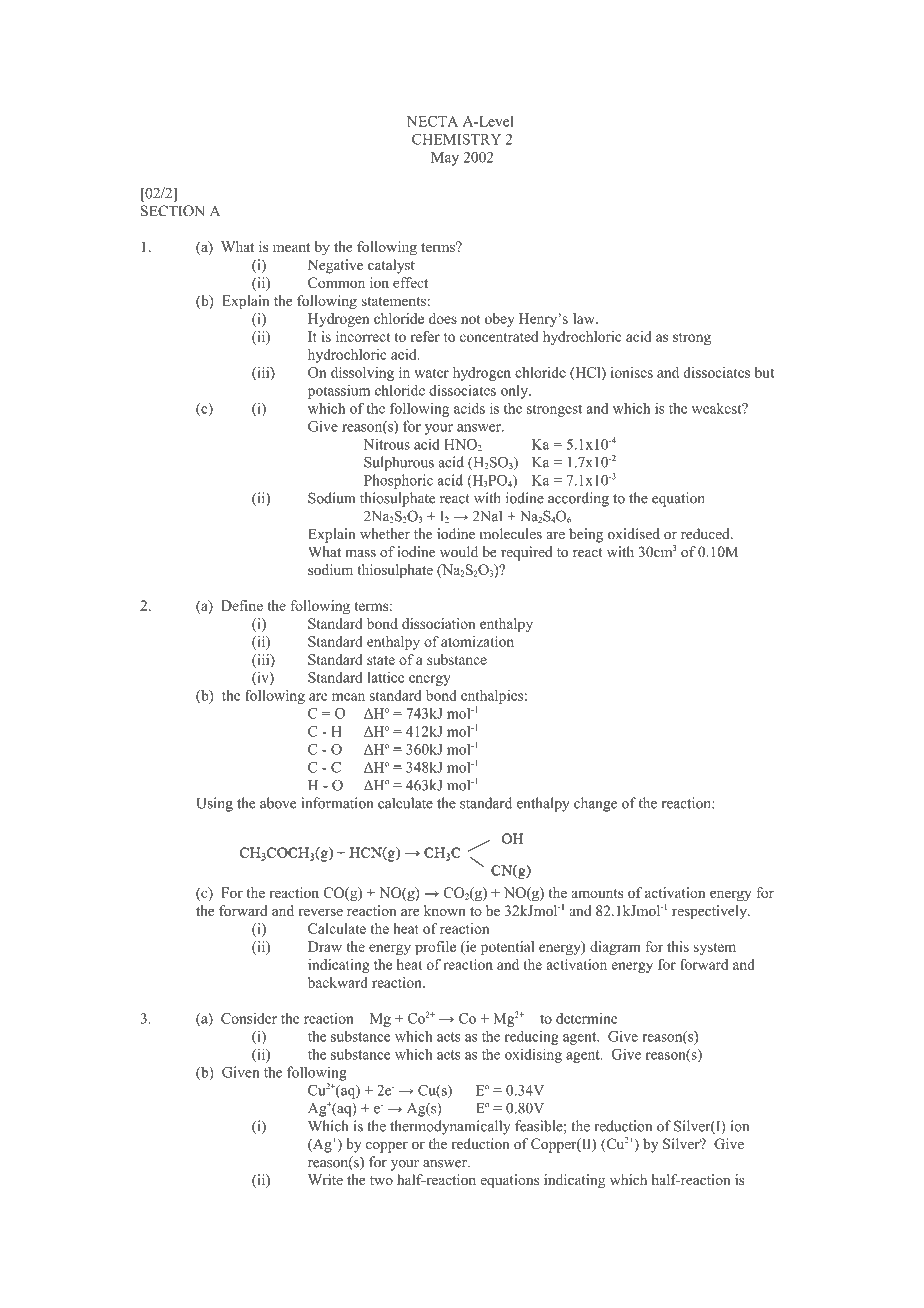 The image size is (924, 1308). Describe the element at coordinates (445, 159) in the page. I see `May` at that location.
